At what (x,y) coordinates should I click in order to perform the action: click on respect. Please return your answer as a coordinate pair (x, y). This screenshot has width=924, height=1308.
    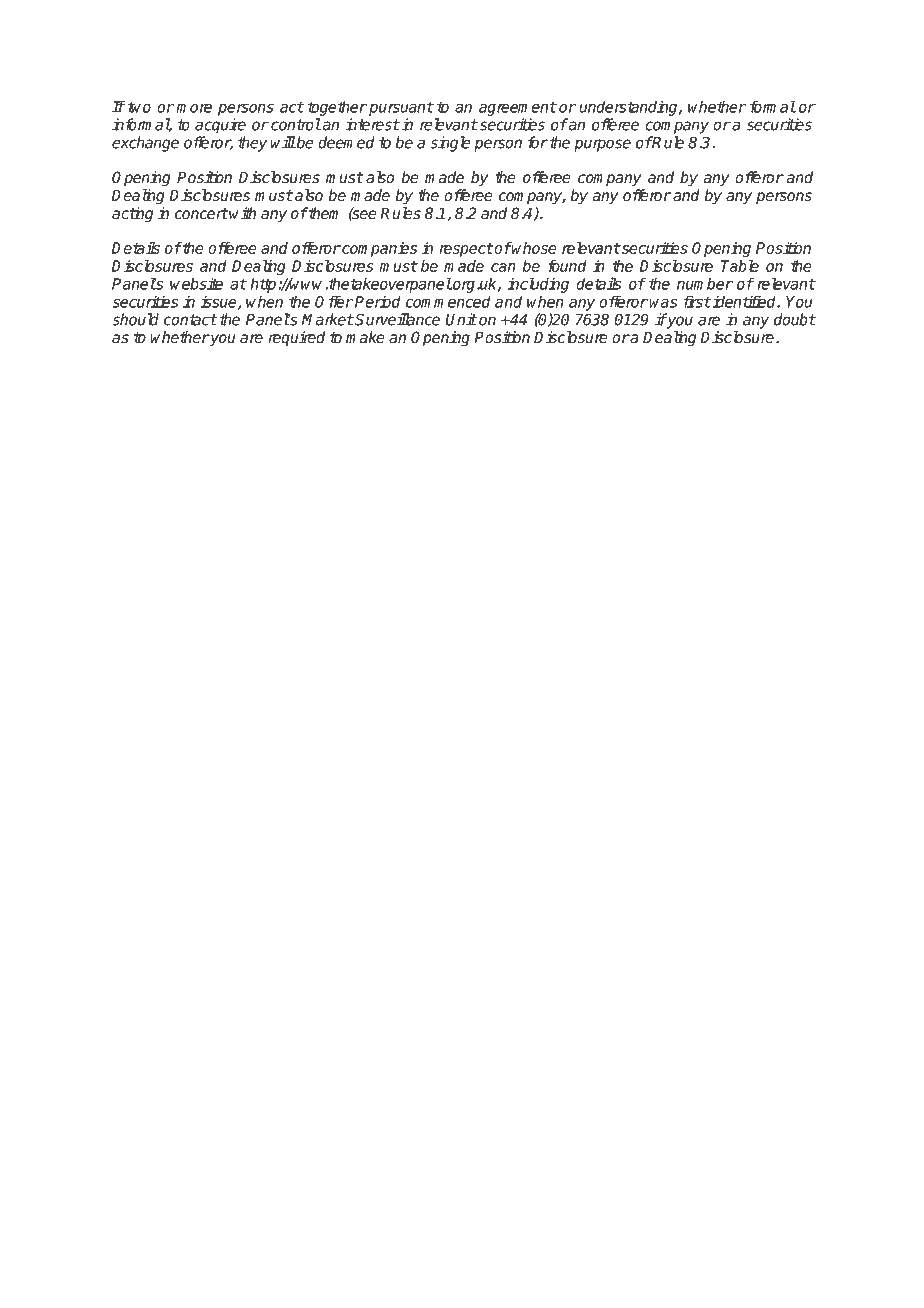
    Looking at the image, I should click on (466, 250).
